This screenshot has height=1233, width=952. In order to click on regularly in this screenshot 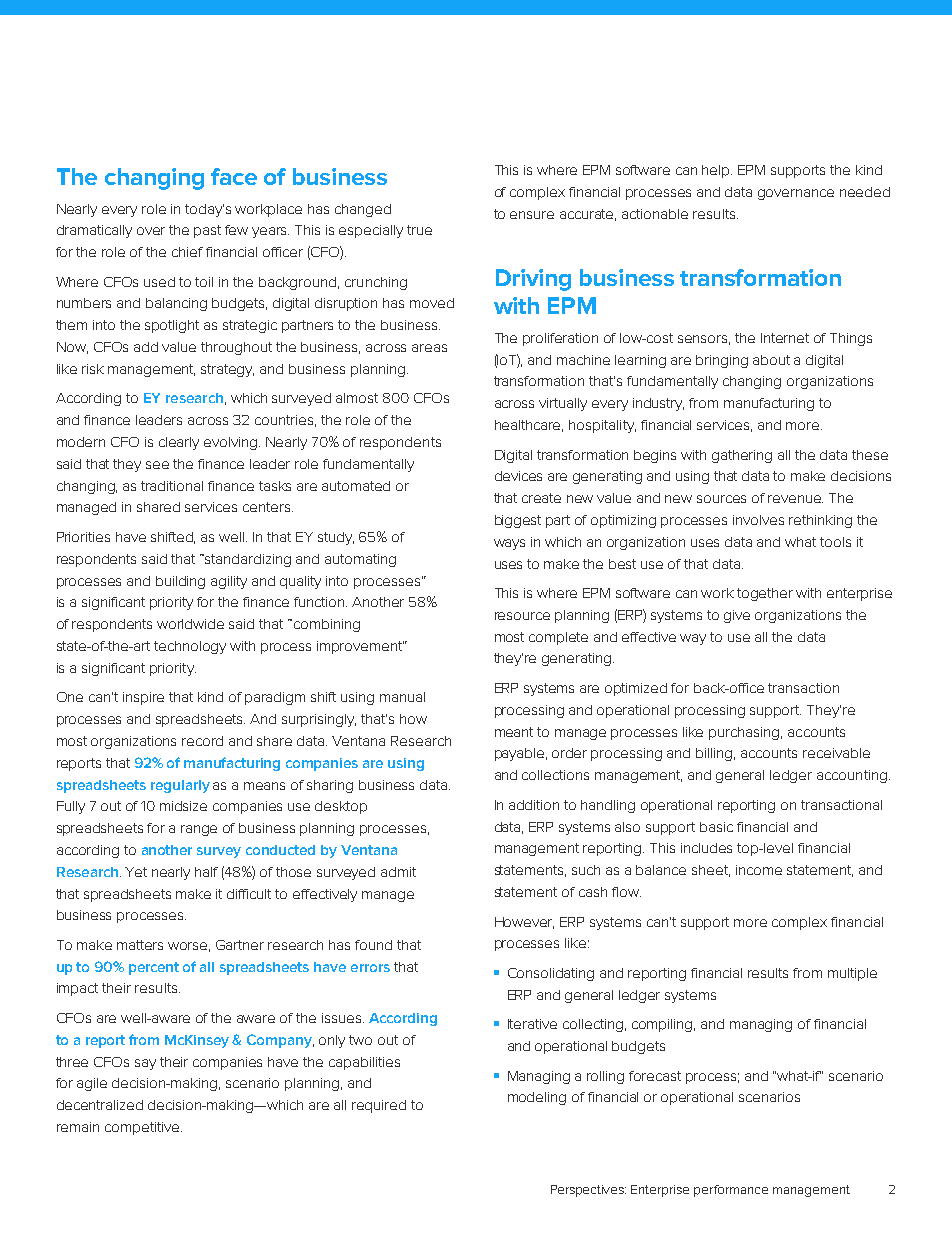, I will do `click(180, 786)`.
